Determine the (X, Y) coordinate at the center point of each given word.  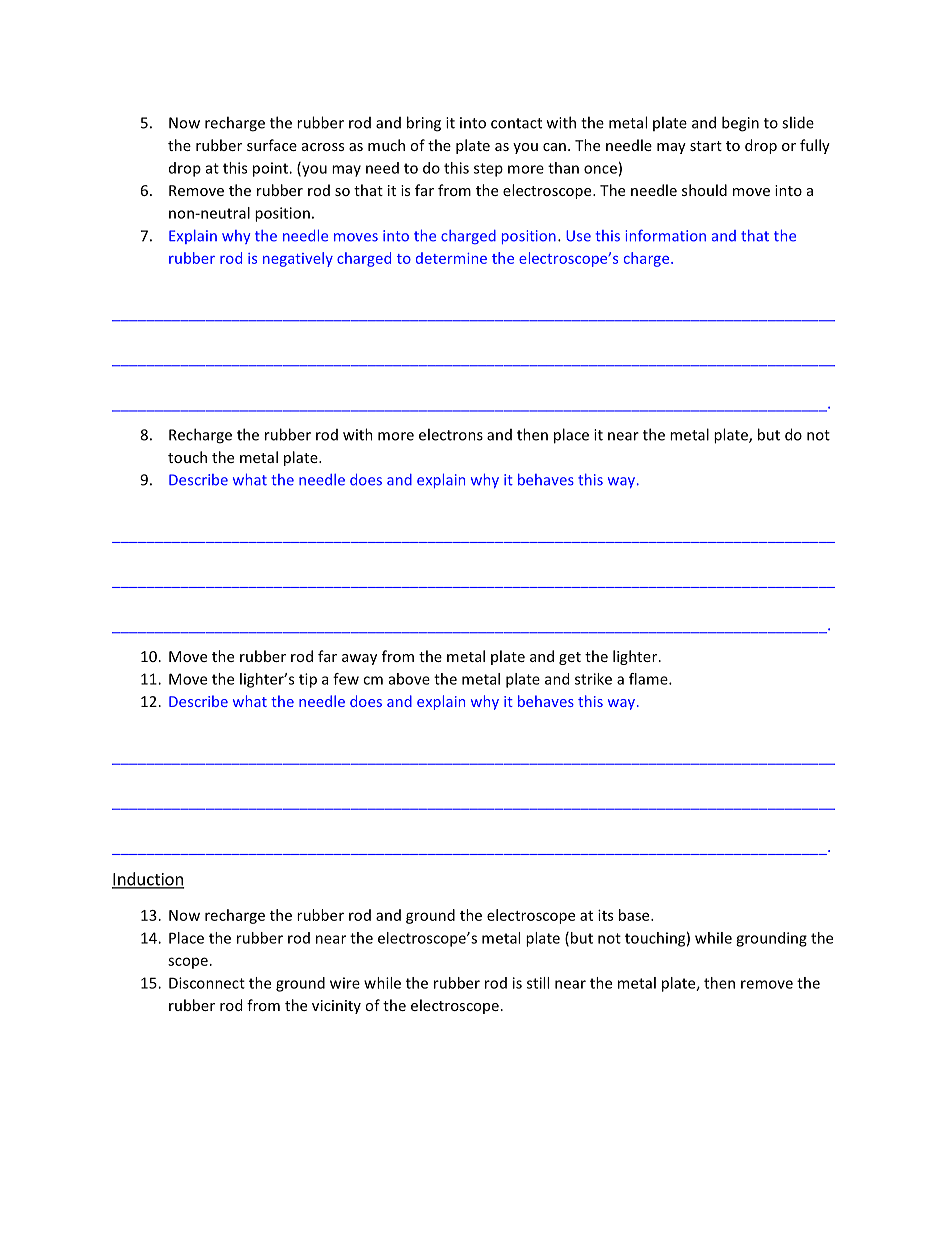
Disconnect (207, 983)
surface (272, 145)
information (666, 235)
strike (593, 679)
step (488, 170)
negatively (298, 259)
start (706, 146)
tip (308, 680)
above (409, 679)
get (570, 658)
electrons (451, 434)
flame (649, 679)
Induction (148, 880)
